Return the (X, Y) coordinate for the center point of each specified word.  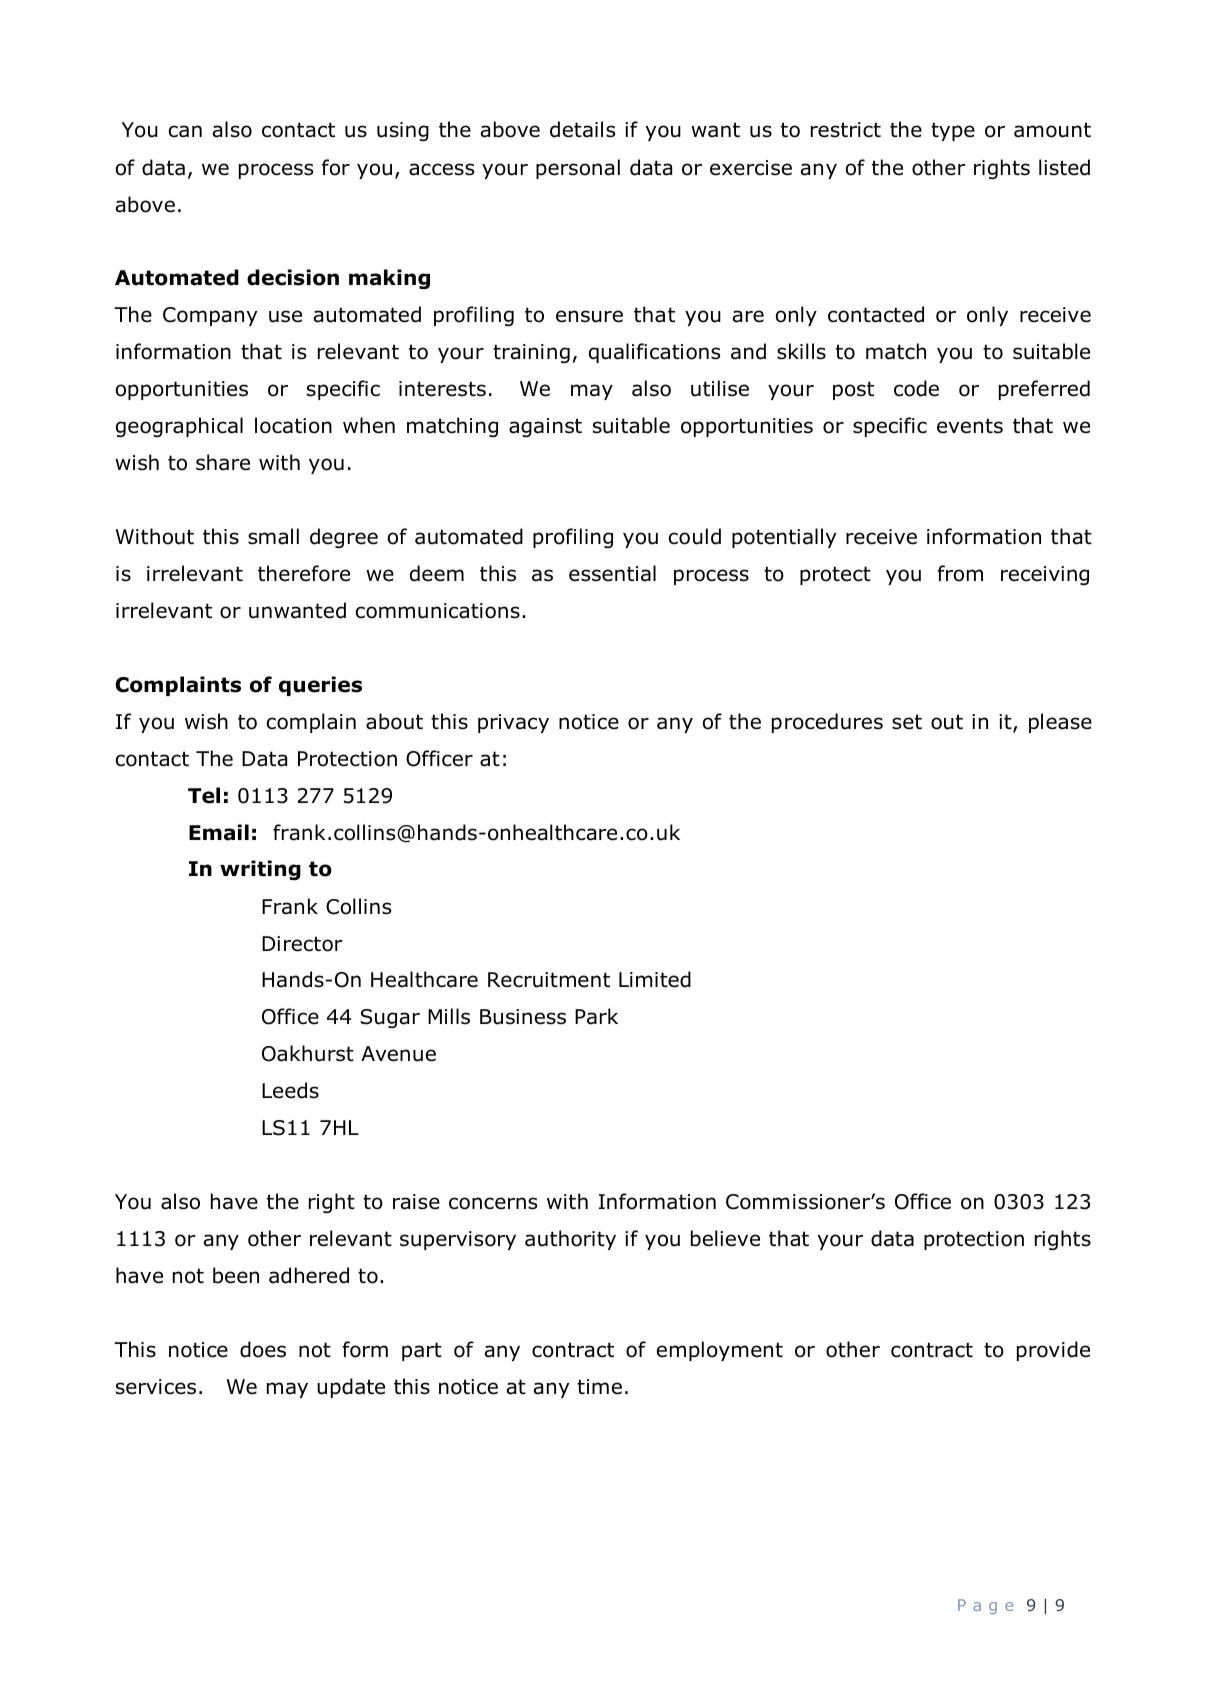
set (907, 722)
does (263, 1349)
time (599, 1387)
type (953, 131)
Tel (204, 795)
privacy (513, 723)
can (185, 131)
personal (578, 169)
